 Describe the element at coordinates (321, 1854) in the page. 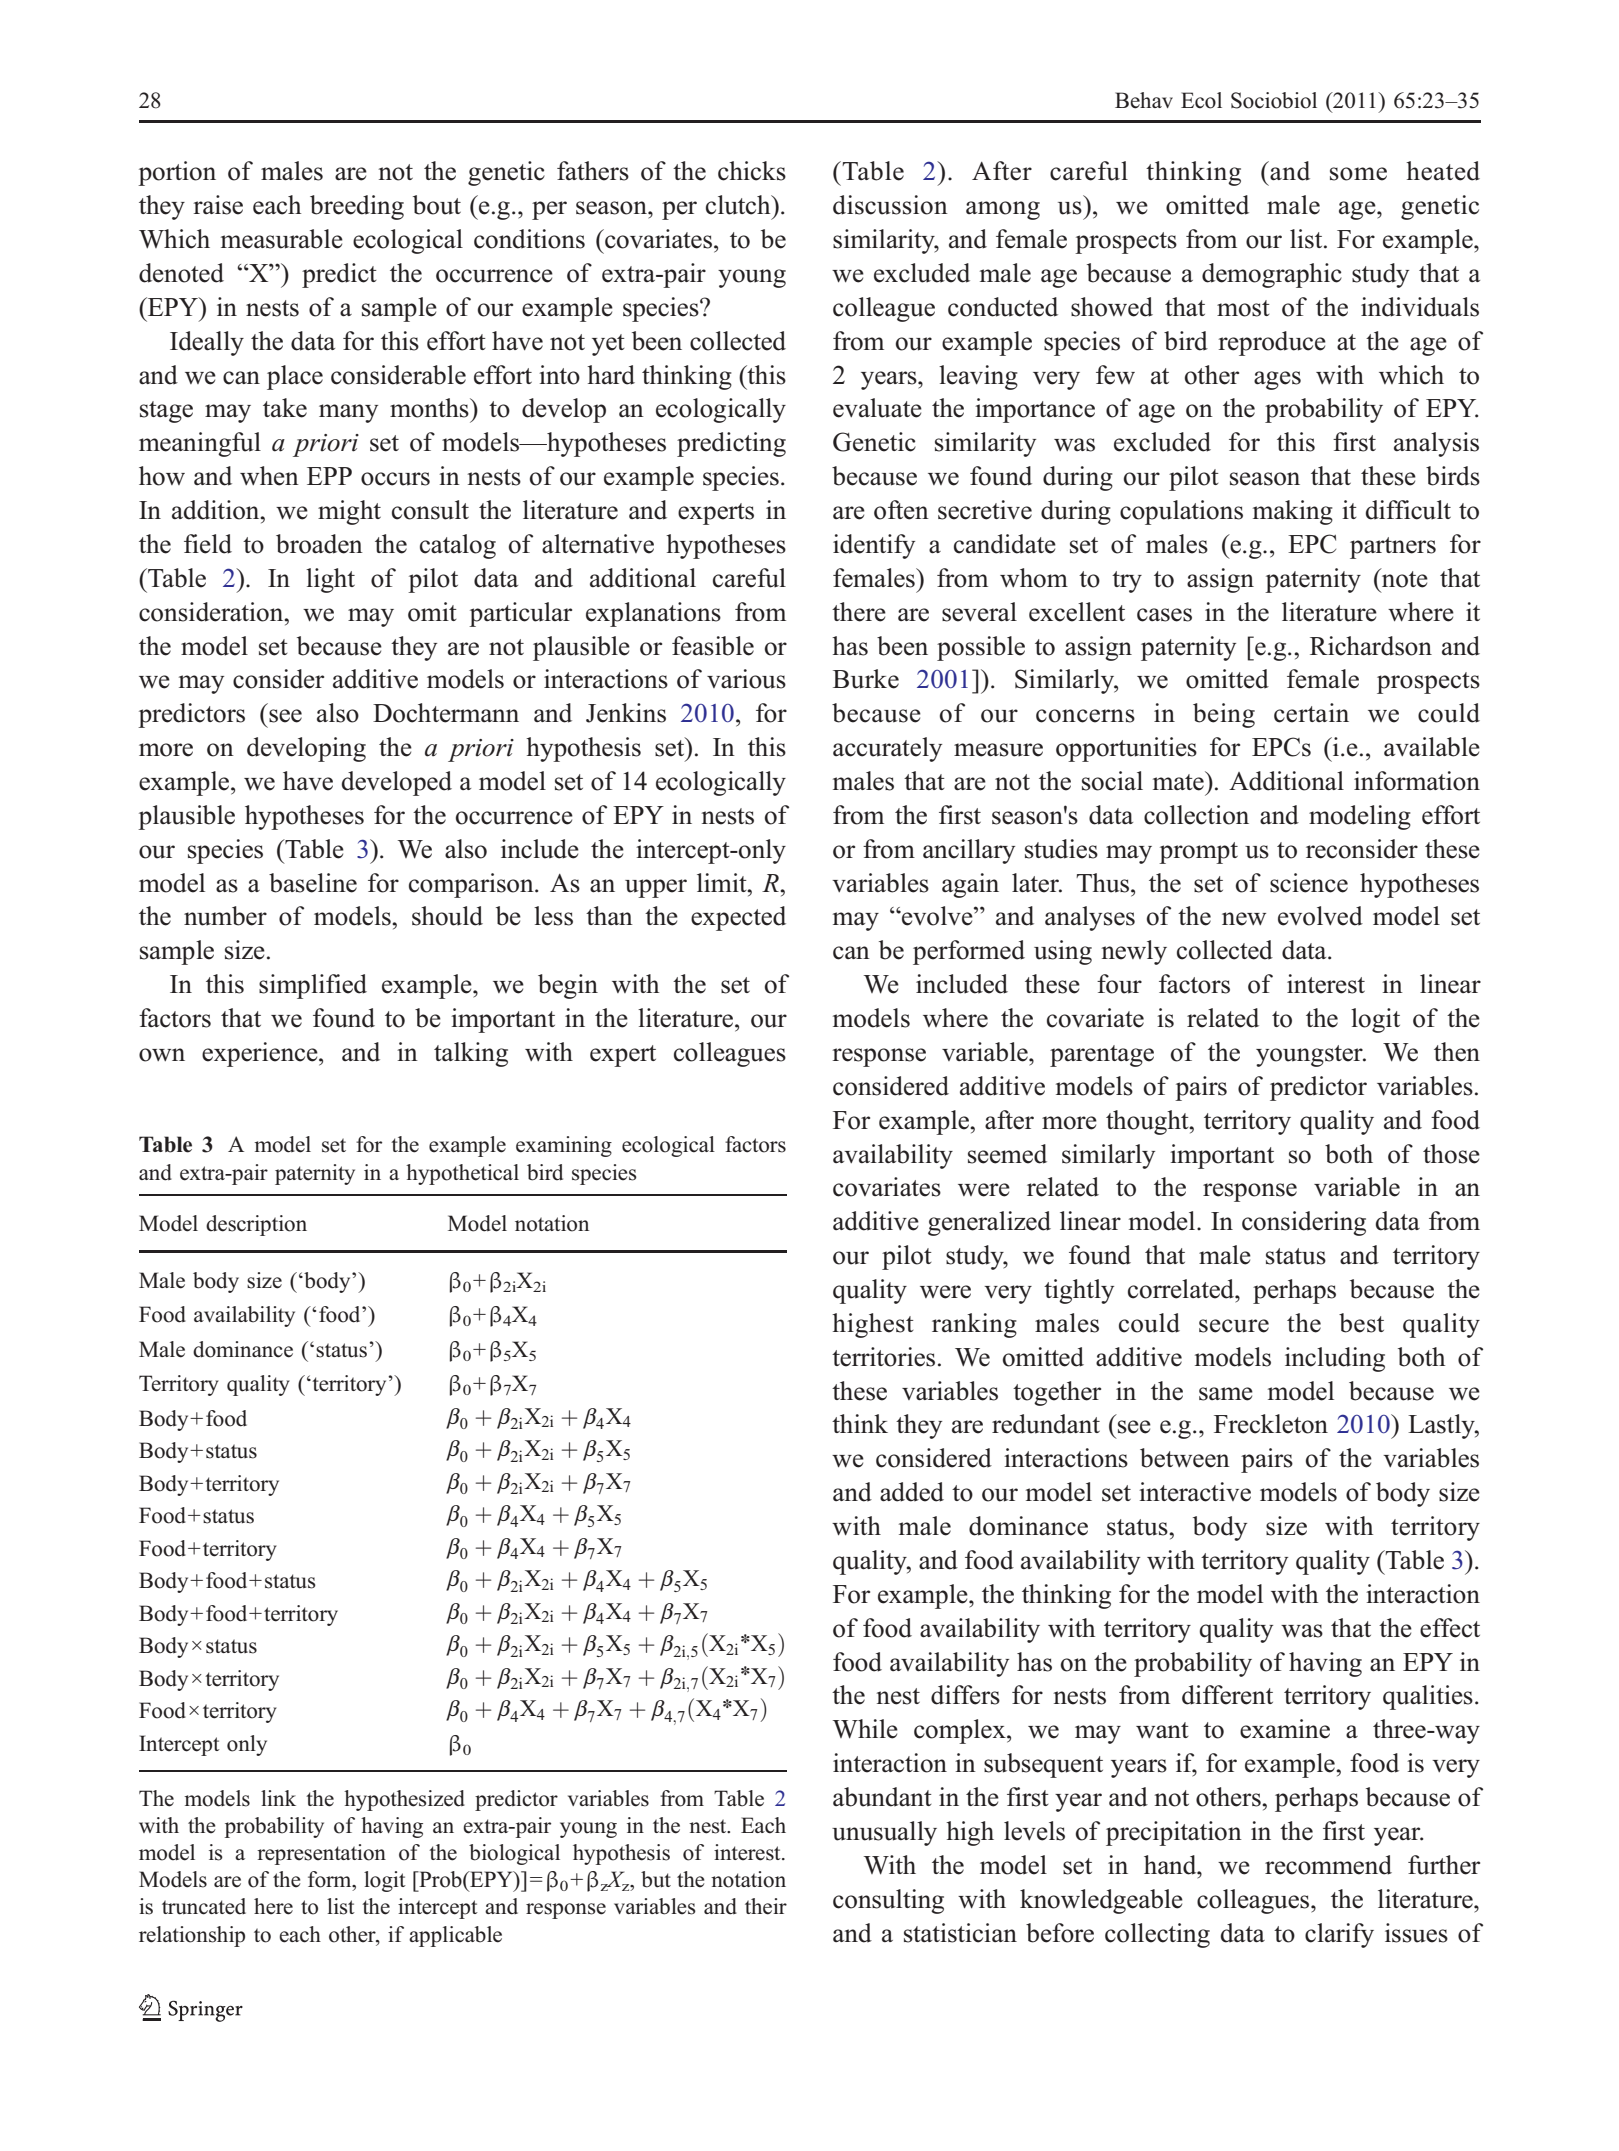

I see `representation` at that location.
